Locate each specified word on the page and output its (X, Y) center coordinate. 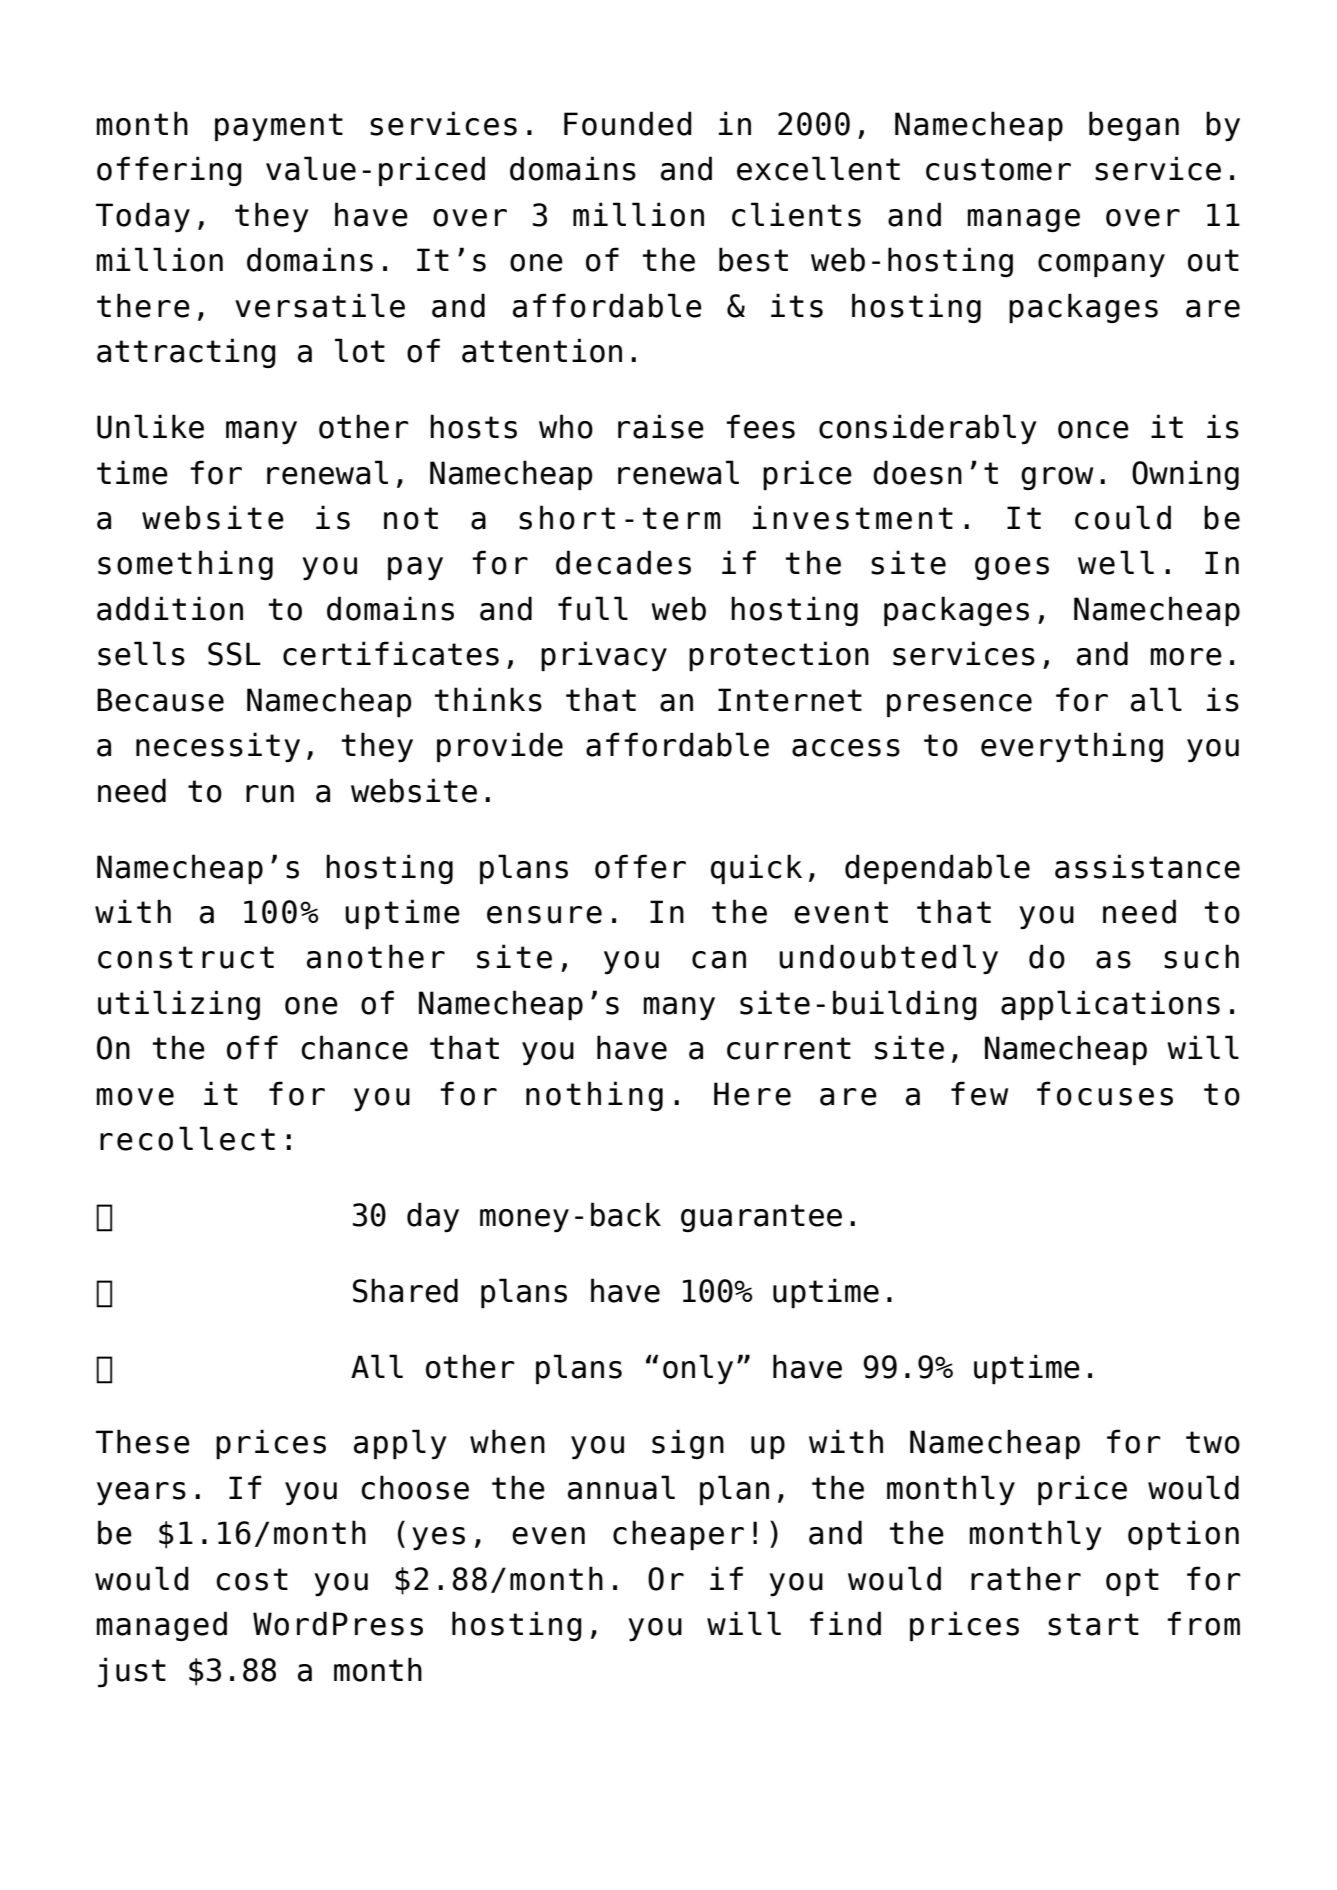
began (1134, 126)
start (1093, 1624)
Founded (628, 123)
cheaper (678, 1535)
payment (279, 127)
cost (252, 1579)
